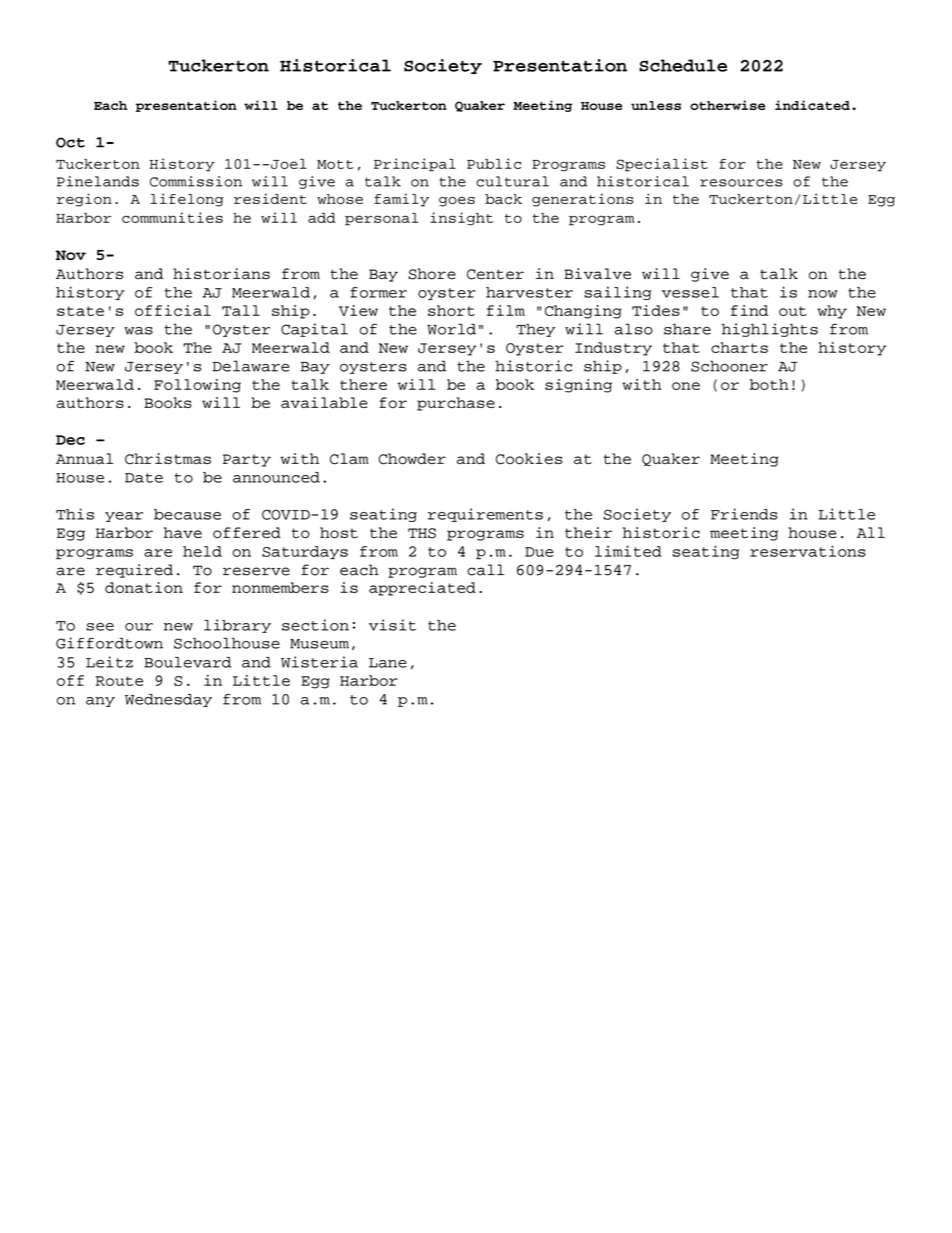  What do you see at coordinates (727, 105) in the document?
I see `otherwise` at bounding box center [727, 105].
